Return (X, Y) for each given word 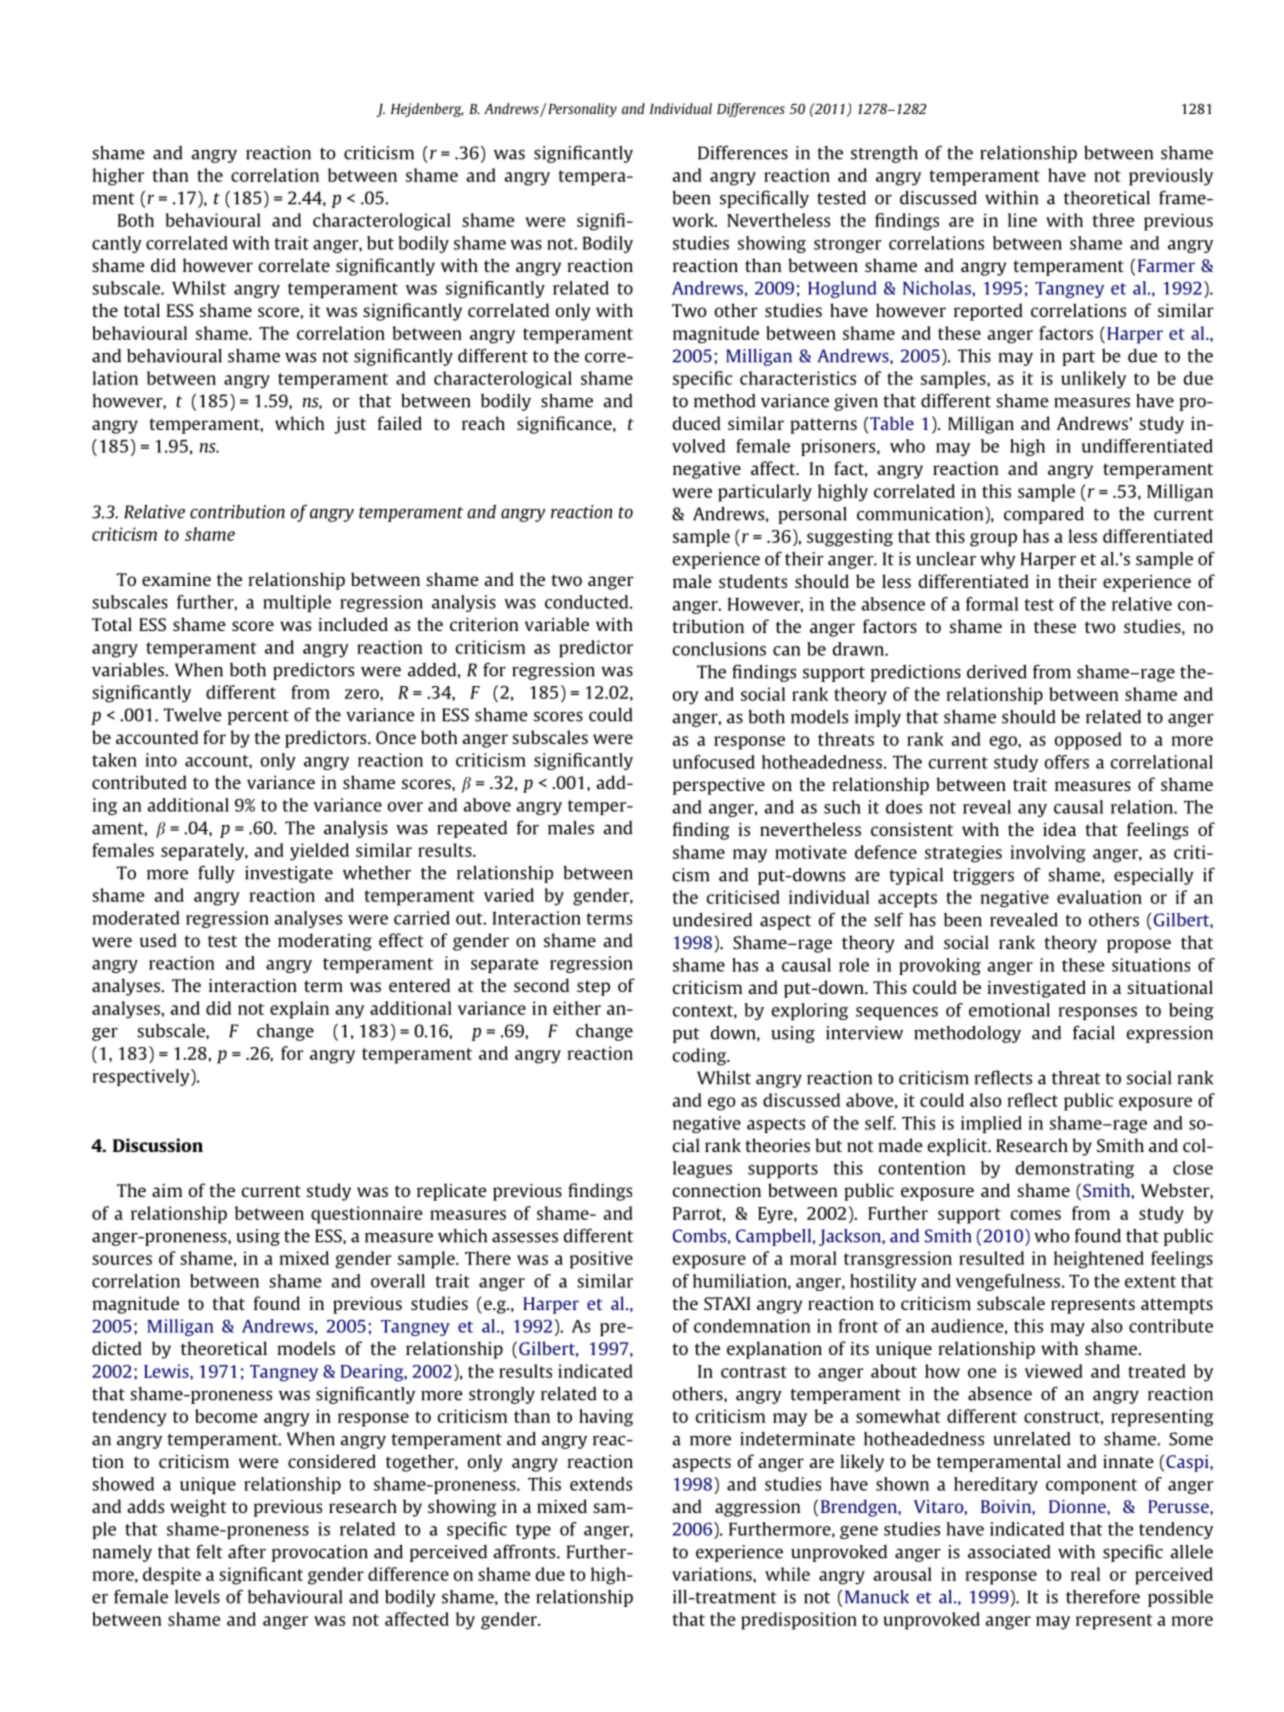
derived (997, 672)
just (350, 425)
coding (700, 1057)
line (1022, 220)
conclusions (719, 649)
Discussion (158, 1145)
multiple (297, 603)
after (247, 1551)
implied (991, 1124)
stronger (848, 245)
